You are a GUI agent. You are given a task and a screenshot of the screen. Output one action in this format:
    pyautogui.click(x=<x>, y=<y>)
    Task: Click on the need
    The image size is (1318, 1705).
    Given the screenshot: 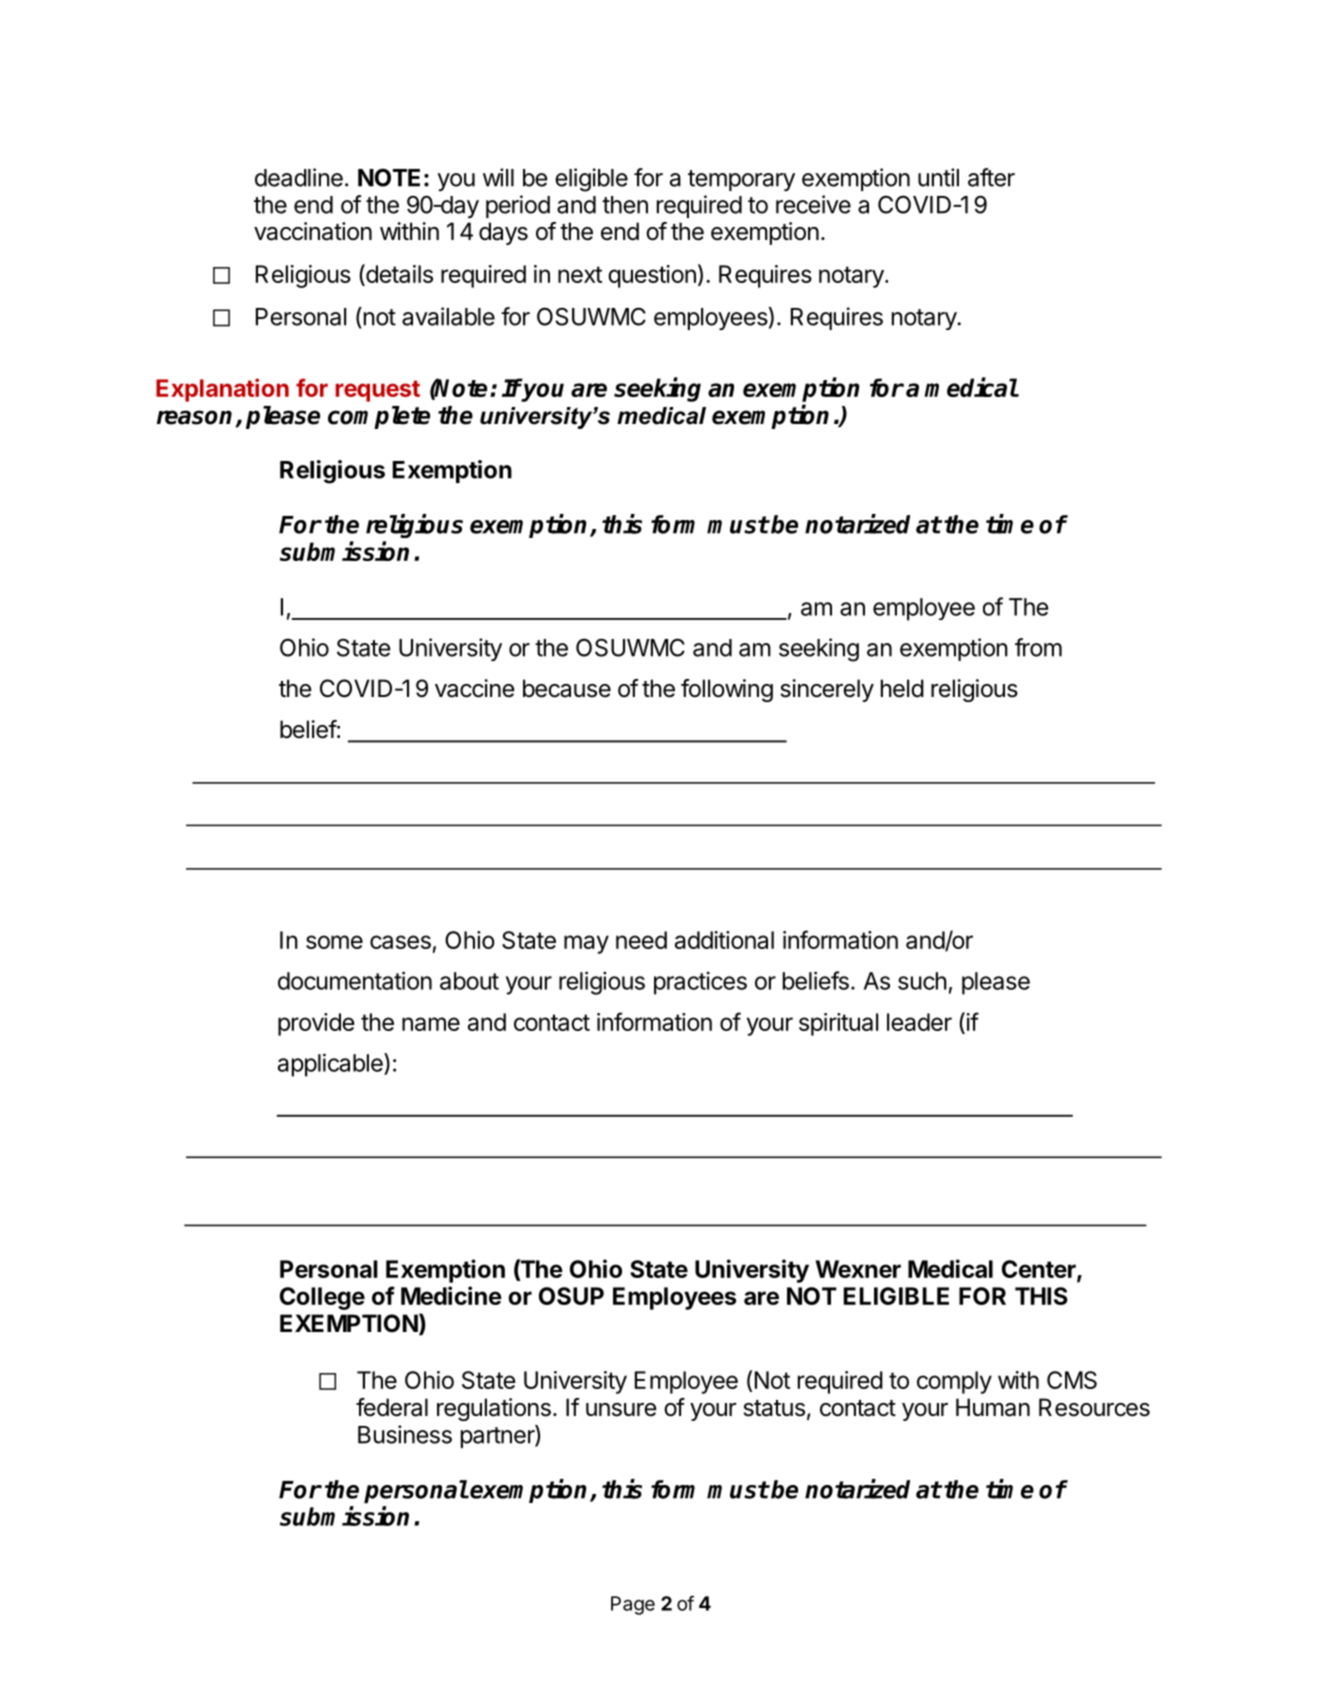 What is the action you would take?
    pyautogui.click(x=641, y=940)
